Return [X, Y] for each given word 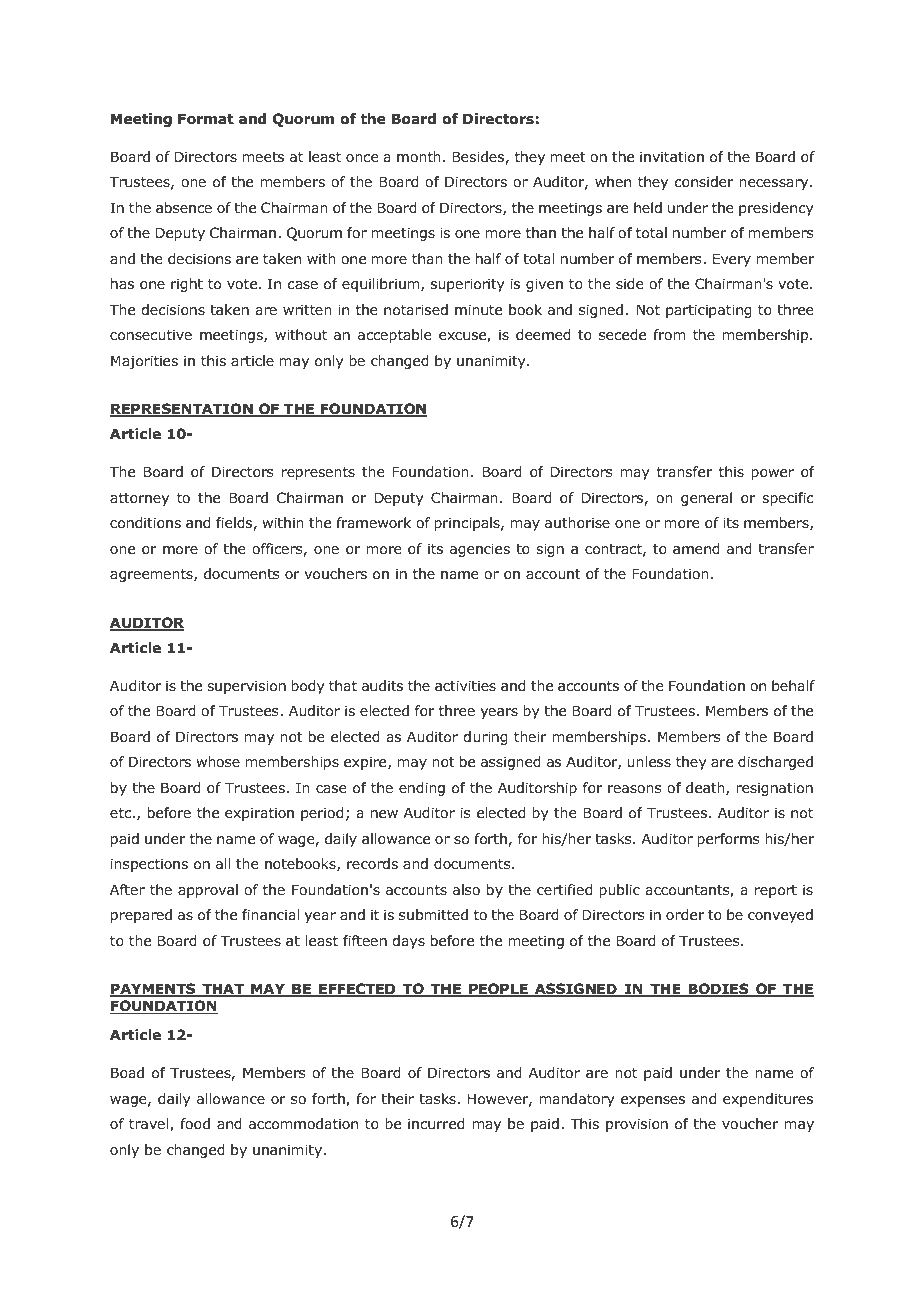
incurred [436, 1123]
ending [422, 789]
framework [373, 522]
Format [206, 119]
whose [218, 762]
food [195, 1124]
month [419, 157]
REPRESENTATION [182, 410]
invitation [672, 157]
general [706, 499]
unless [649, 761]
